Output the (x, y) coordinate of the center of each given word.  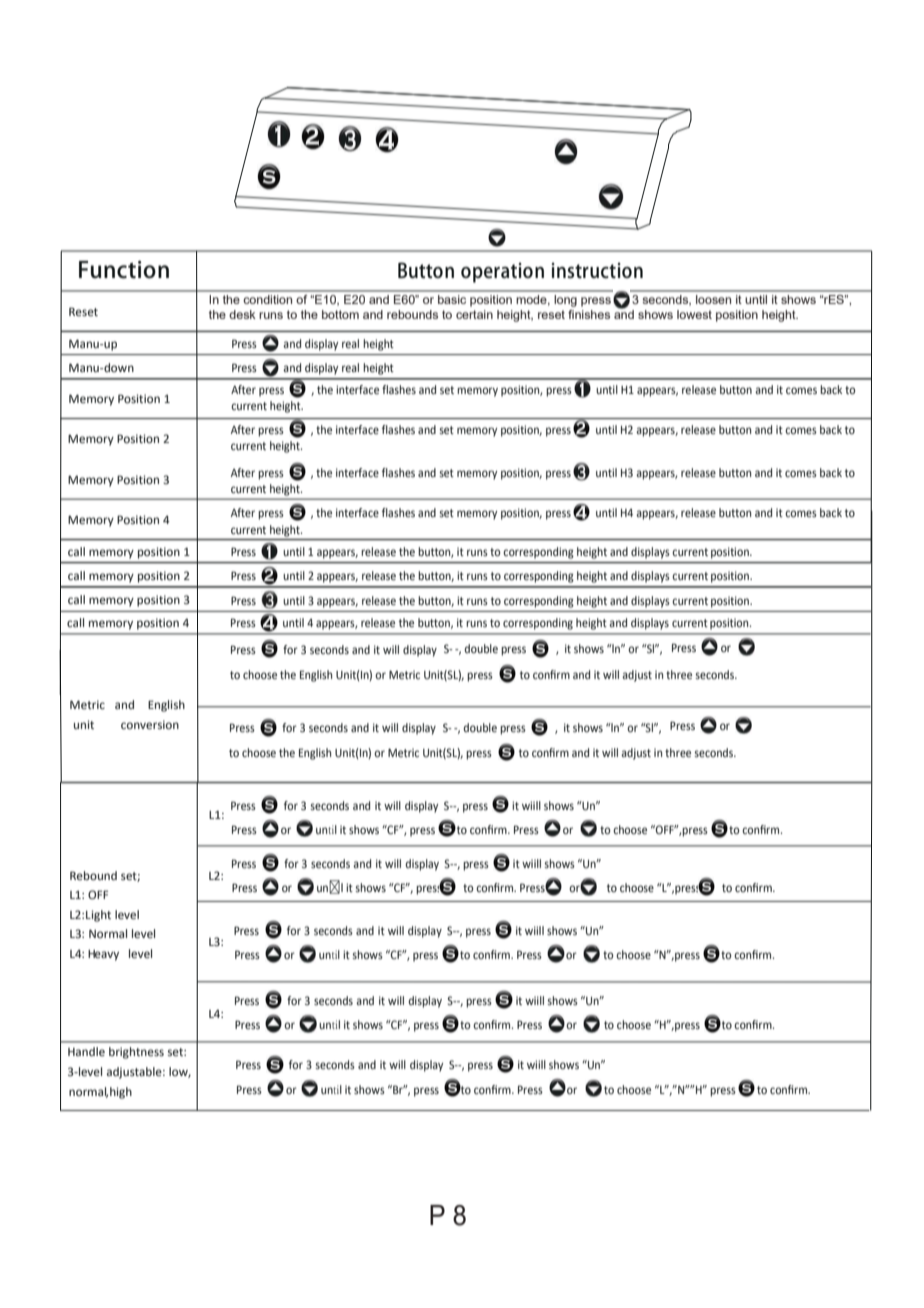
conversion (150, 725)
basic (452, 299)
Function (124, 270)
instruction (597, 271)
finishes (589, 314)
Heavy (103, 955)
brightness (136, 1053)
